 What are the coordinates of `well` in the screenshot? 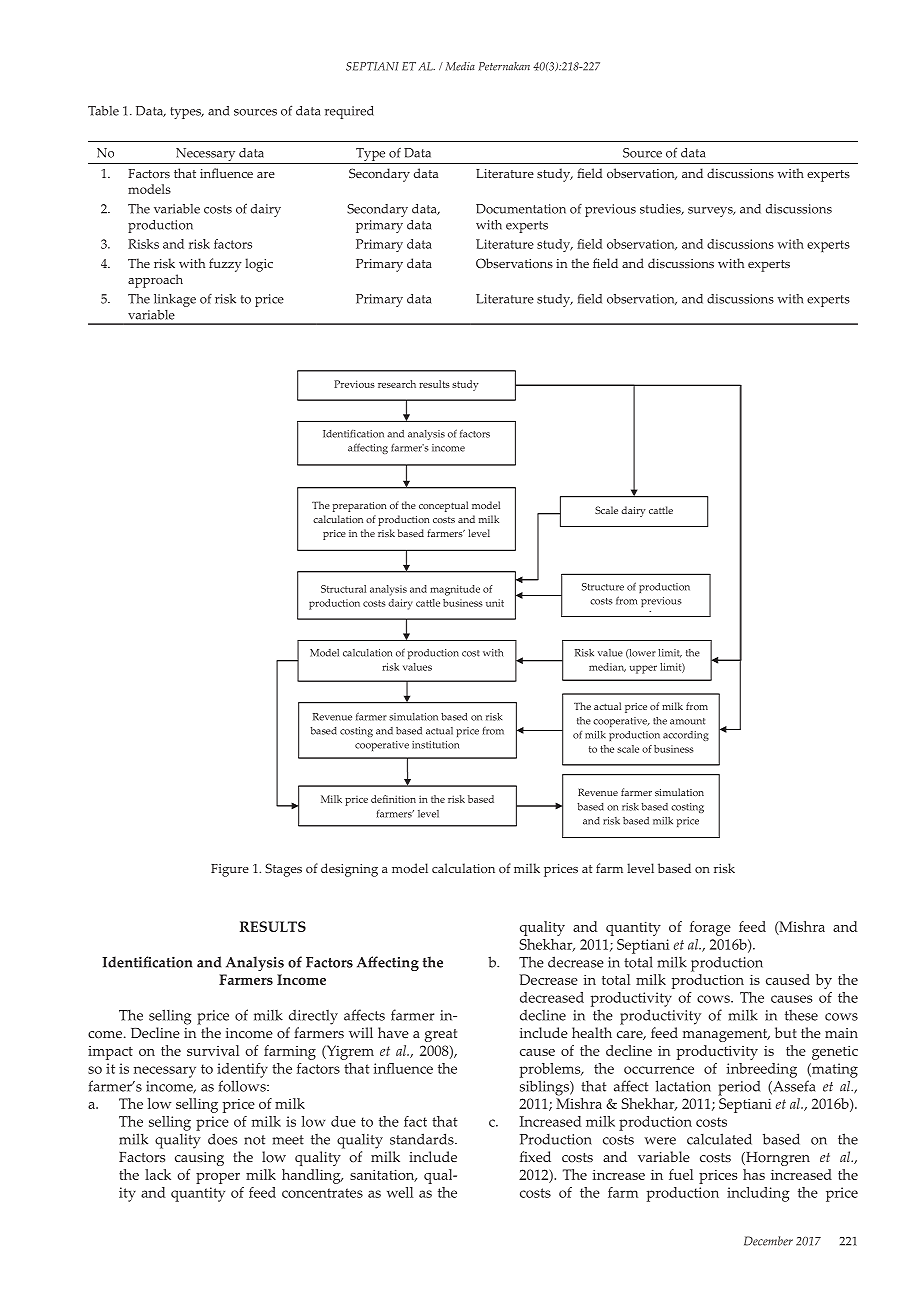 It's located at (400, 1192).
